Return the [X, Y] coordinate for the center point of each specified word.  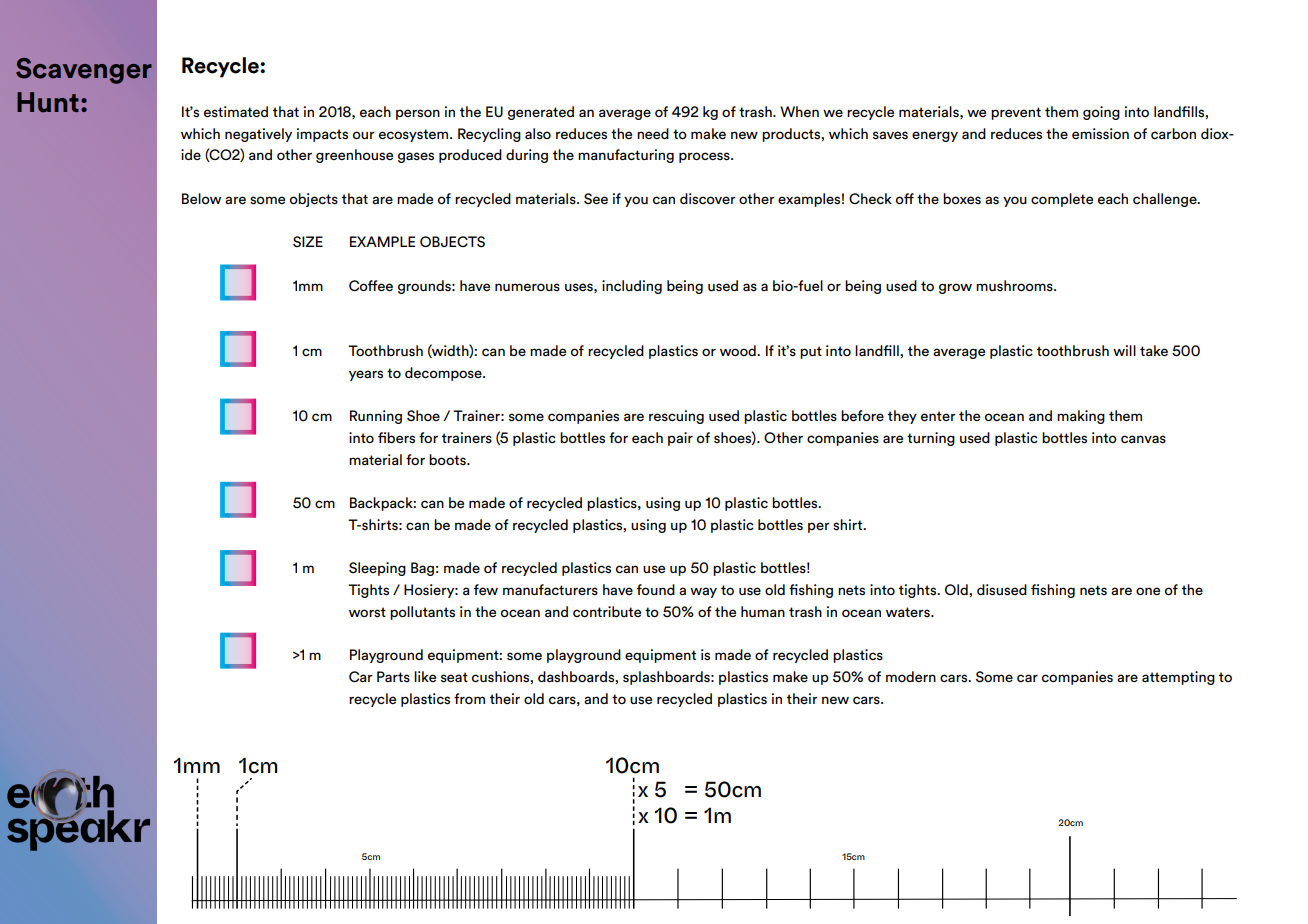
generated [541, 113]
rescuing [676, 417]
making [1081, 417]
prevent [1016, 113]
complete [1062, 200]
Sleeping [377, 569]
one [1148, 591]
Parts [393, 677]
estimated [236, 112]
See [596, 199]
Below [201, 198]
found [656, 589]
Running [376, 417]
